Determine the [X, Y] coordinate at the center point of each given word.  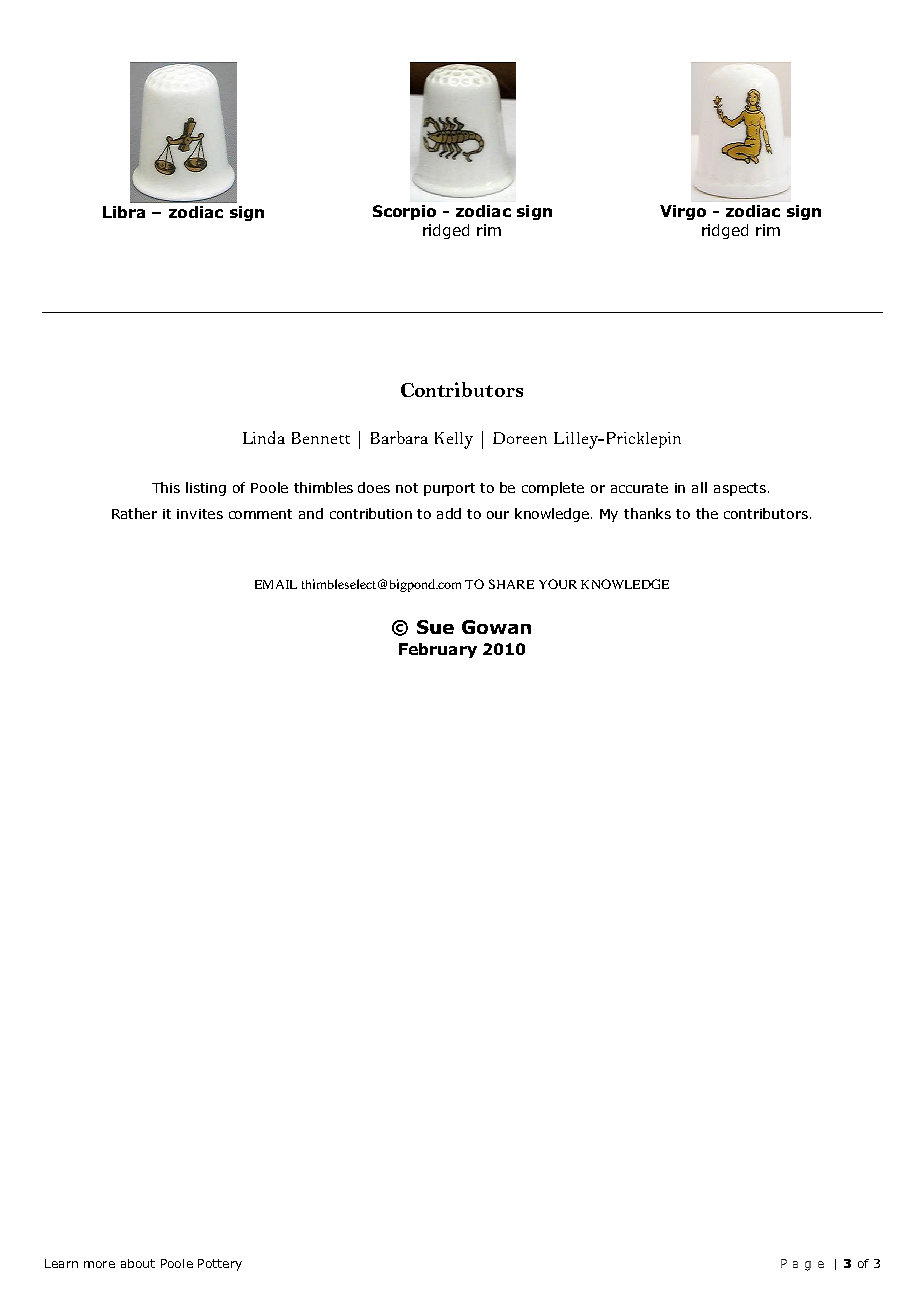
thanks [647, 513]
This [166, 487]
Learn [61, 1263]
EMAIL [276, 584]
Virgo [683, 212]
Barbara [399, 437]
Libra [124, 212]
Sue [435, 627]
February [438, 650]
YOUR [558, 584]
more [99, 1264]
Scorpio [404, 212]
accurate [639, 488]
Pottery [220, 1265]
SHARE [511, 584]
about [138, 1263]
